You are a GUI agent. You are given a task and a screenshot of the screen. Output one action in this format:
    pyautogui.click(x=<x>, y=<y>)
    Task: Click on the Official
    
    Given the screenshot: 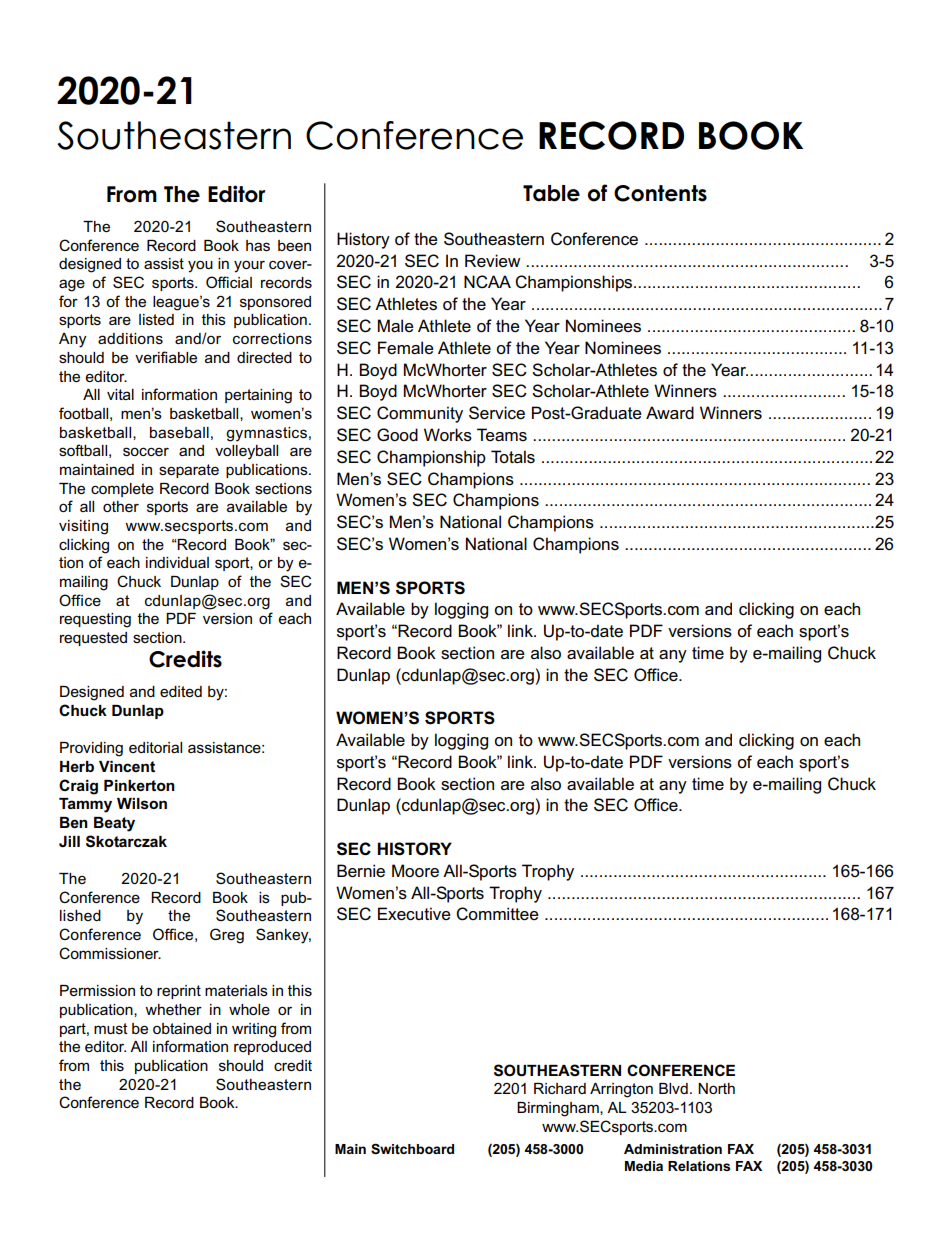 What is the action you would take?
    pyautogui.click(x=229, y=282)
